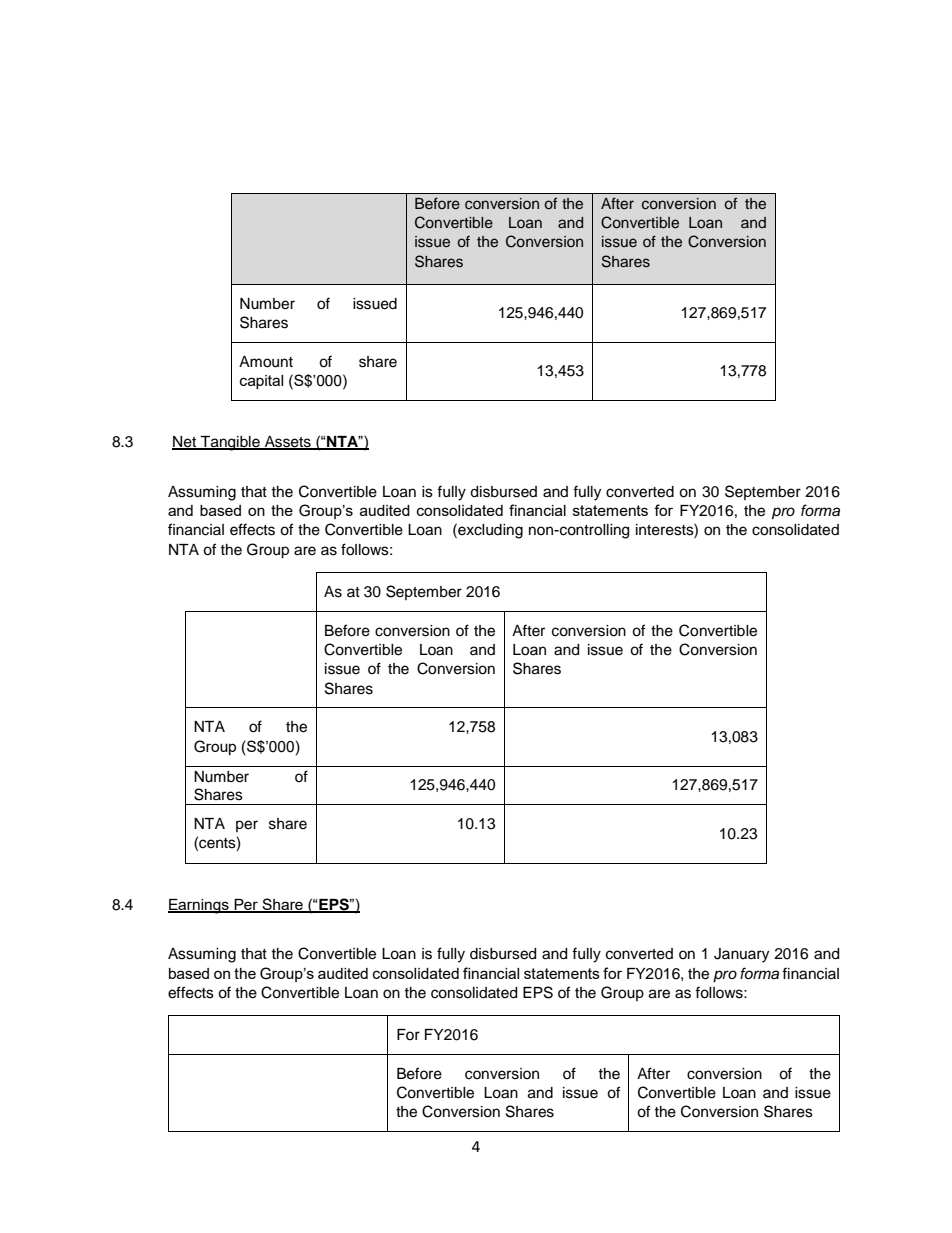 Image resolution: width=952 pixels, height=1233 pixels. What do you see at coordinates (741, 955) in the screenshot?
I see `January` at bounding box center [741, 955].
